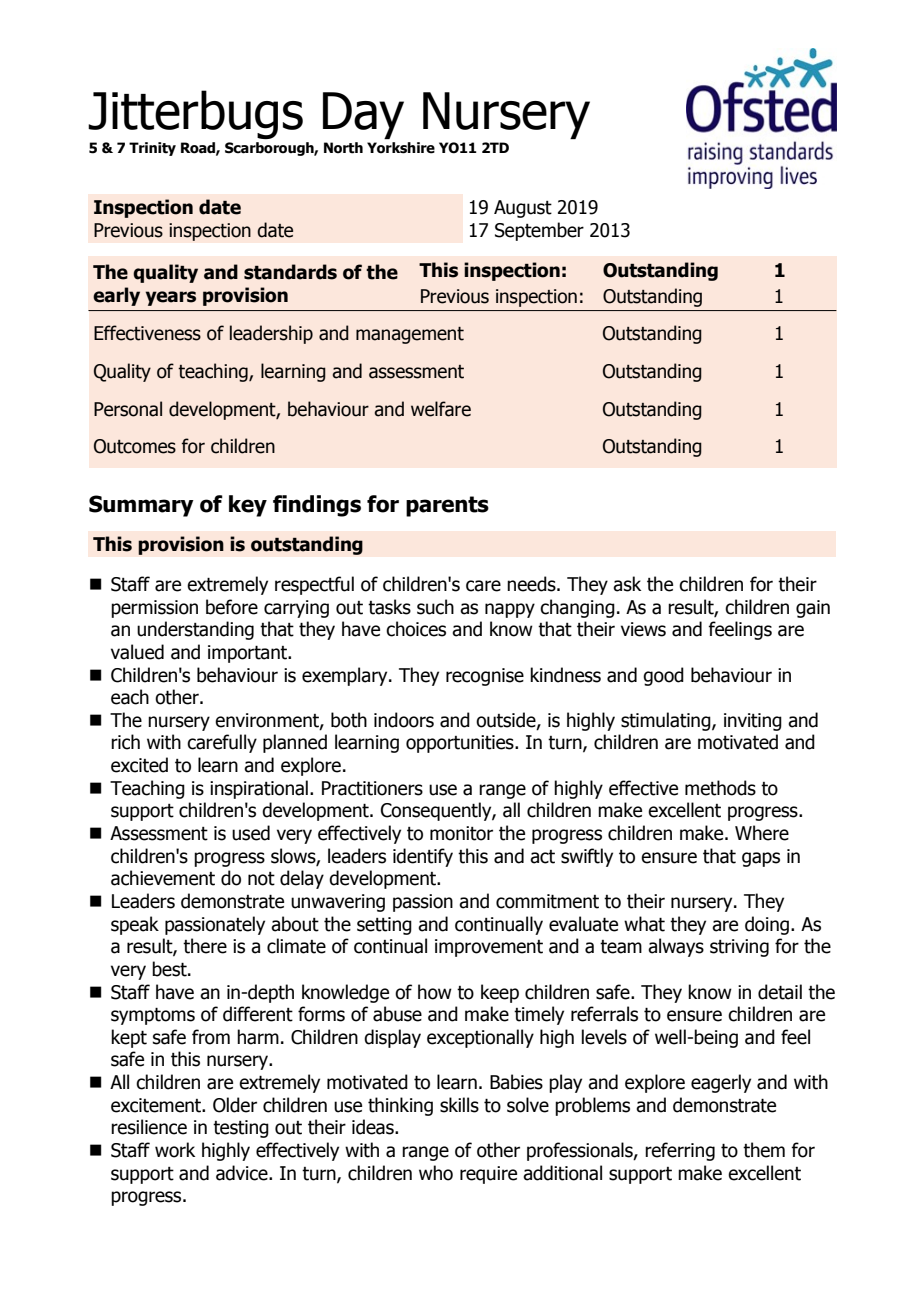 The image size is (924, 1310). What do you see at coordinates (195, 630) in the screenshot?
I see `understanding` at bounding box center [195, 630].
